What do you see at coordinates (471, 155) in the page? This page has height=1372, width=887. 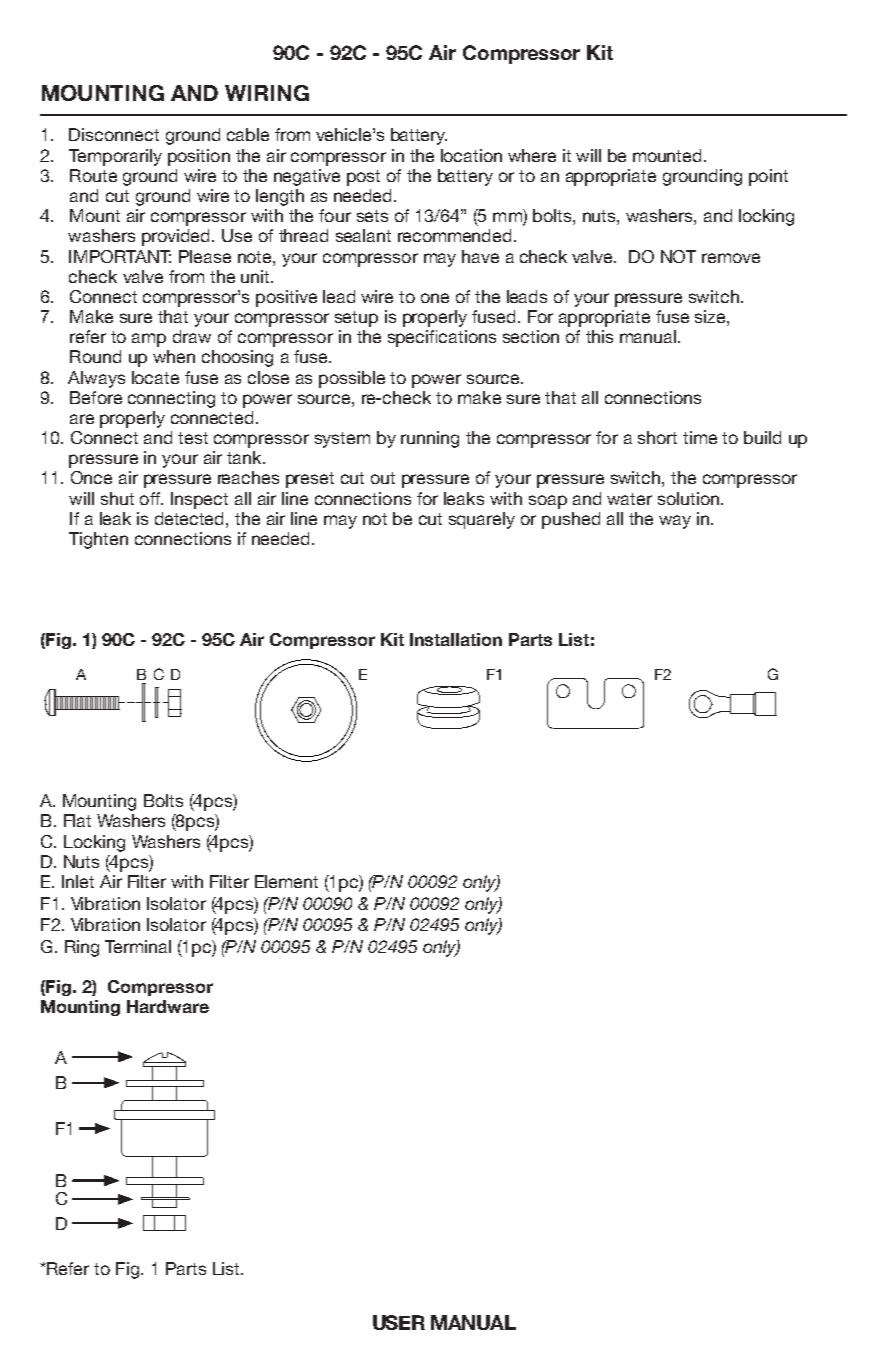 I see `location` at bounding box center [471, 155].
